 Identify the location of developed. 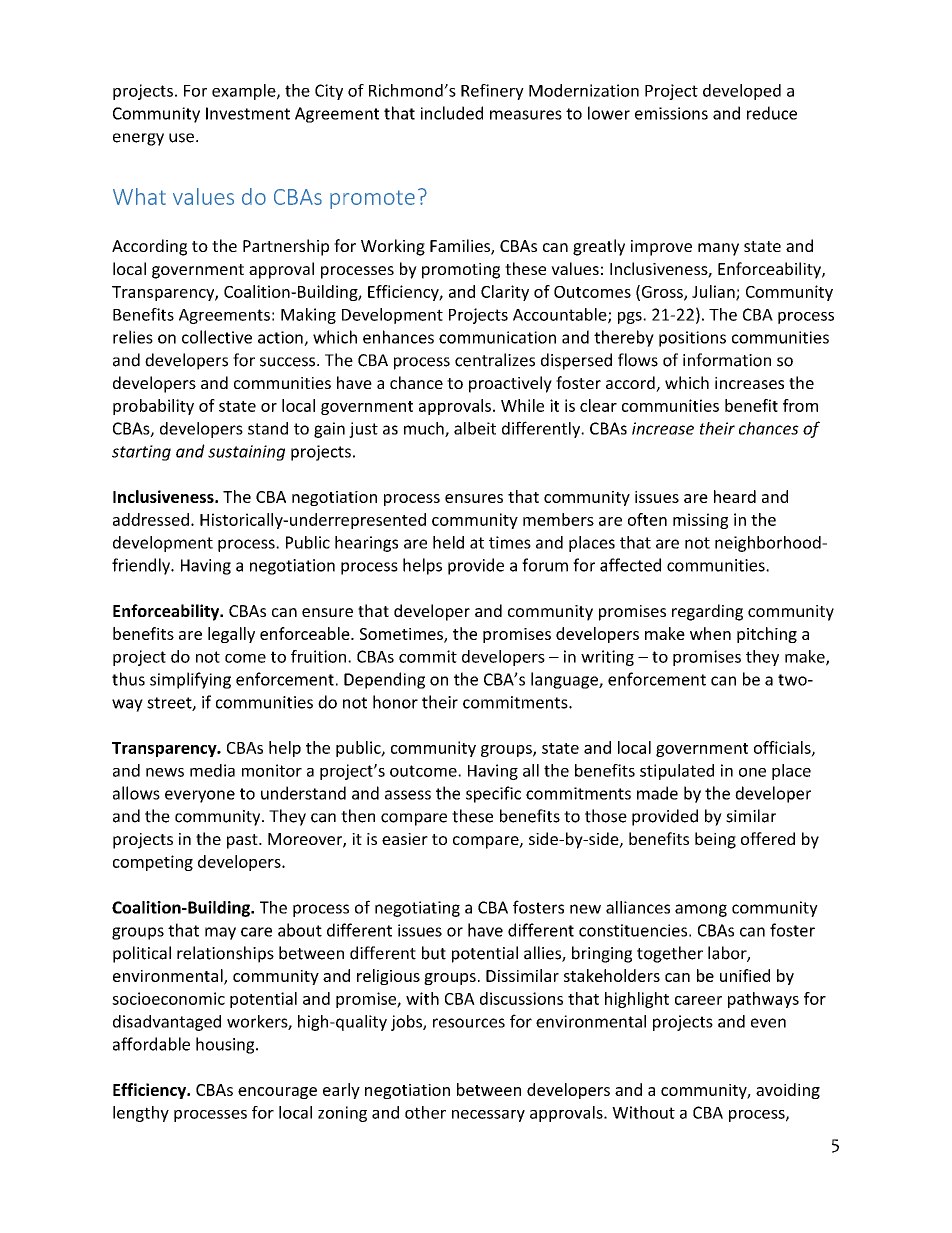
(742, 92).
